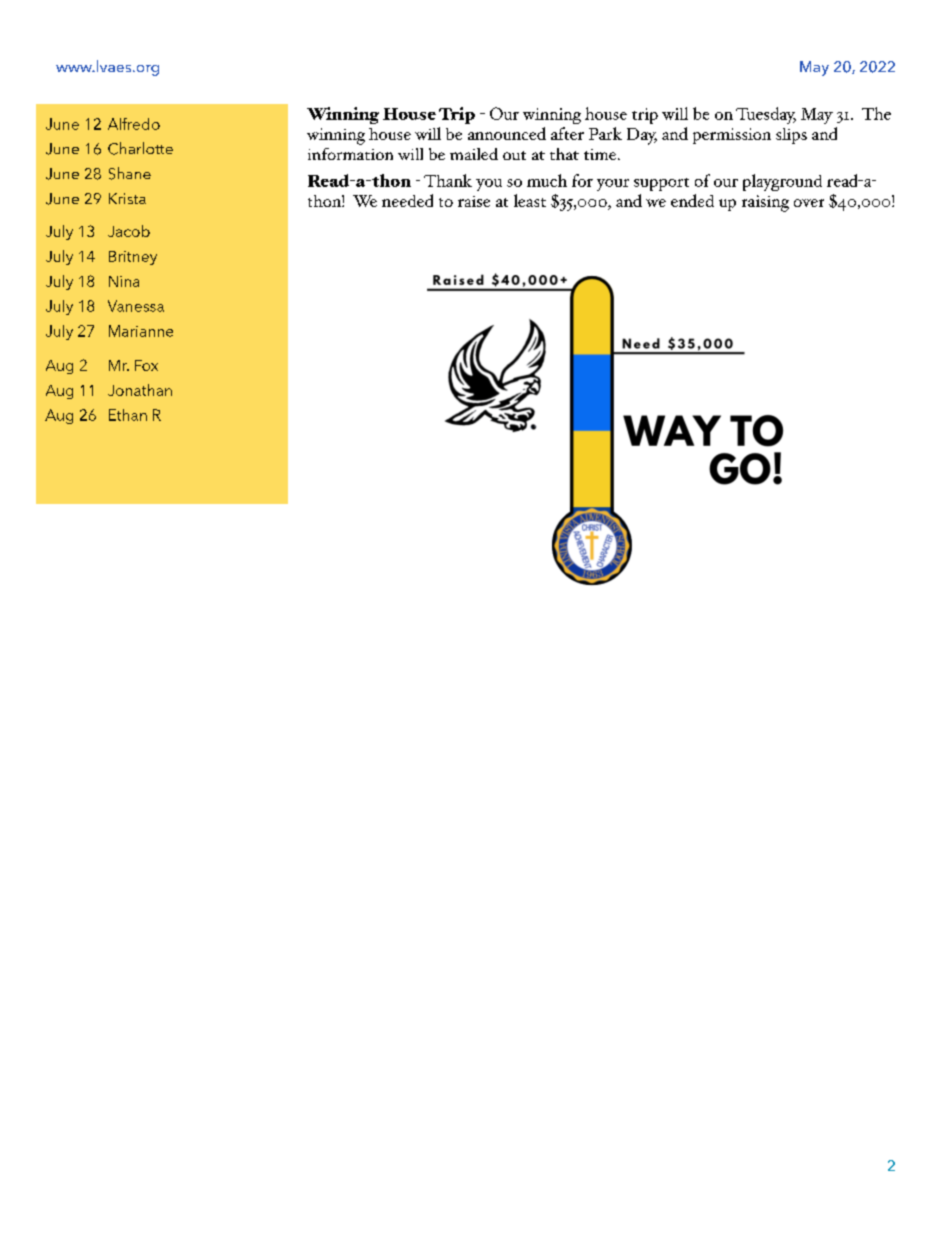  I want to click on Krista, so click(127, 198).
